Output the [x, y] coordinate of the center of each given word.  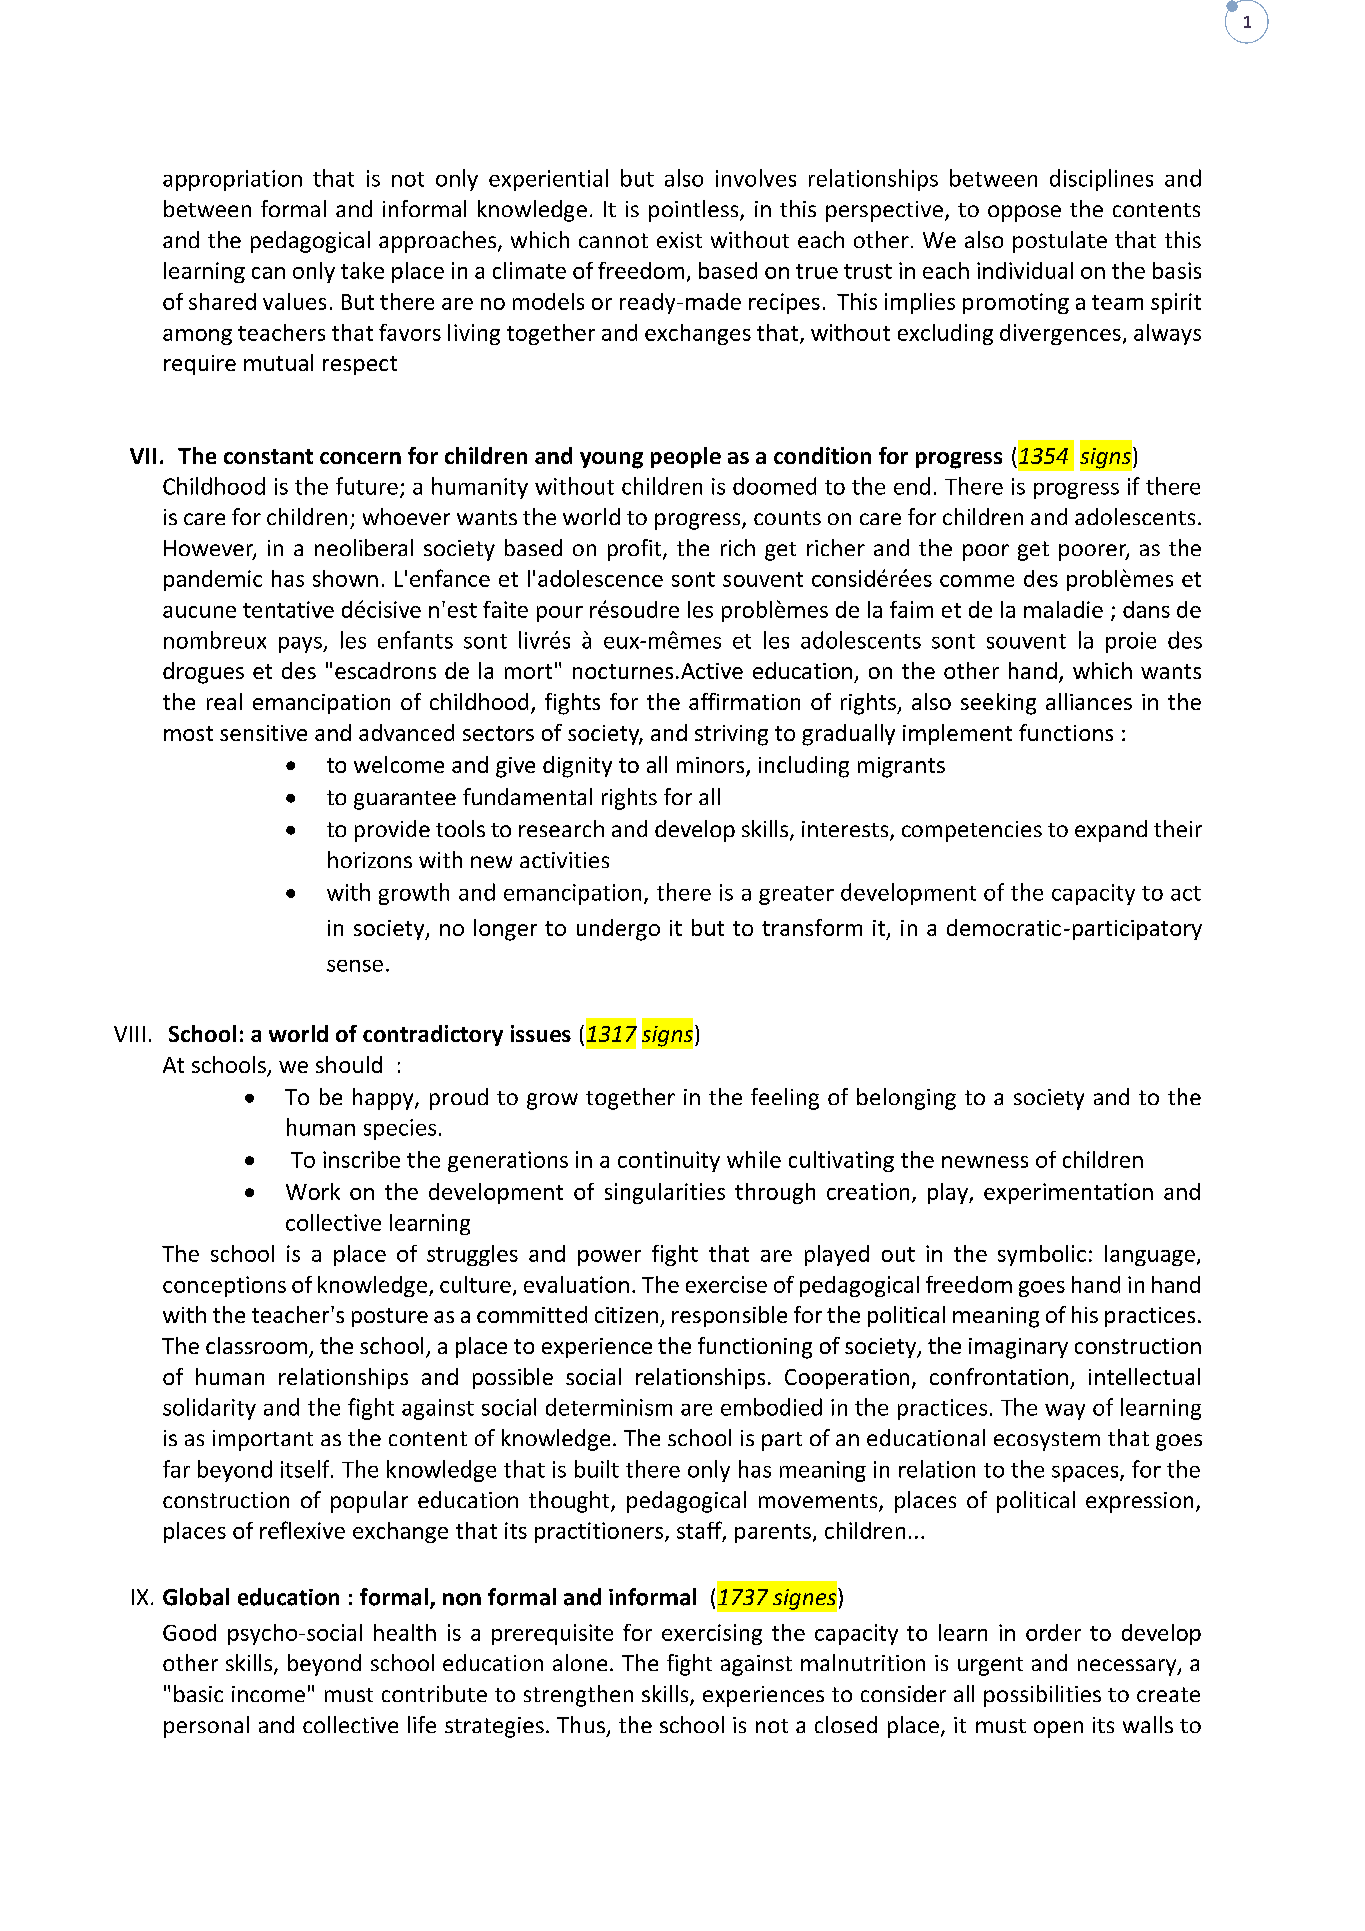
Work [313, 1191]
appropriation [232, 180]
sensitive [263, 733]
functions [1066, 732]
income [268, 1694]
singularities [665, 1193]
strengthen [578, 1696]
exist [679, 240]
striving [731, 735]
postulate [1060, 242]
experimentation [1068, 1193]
